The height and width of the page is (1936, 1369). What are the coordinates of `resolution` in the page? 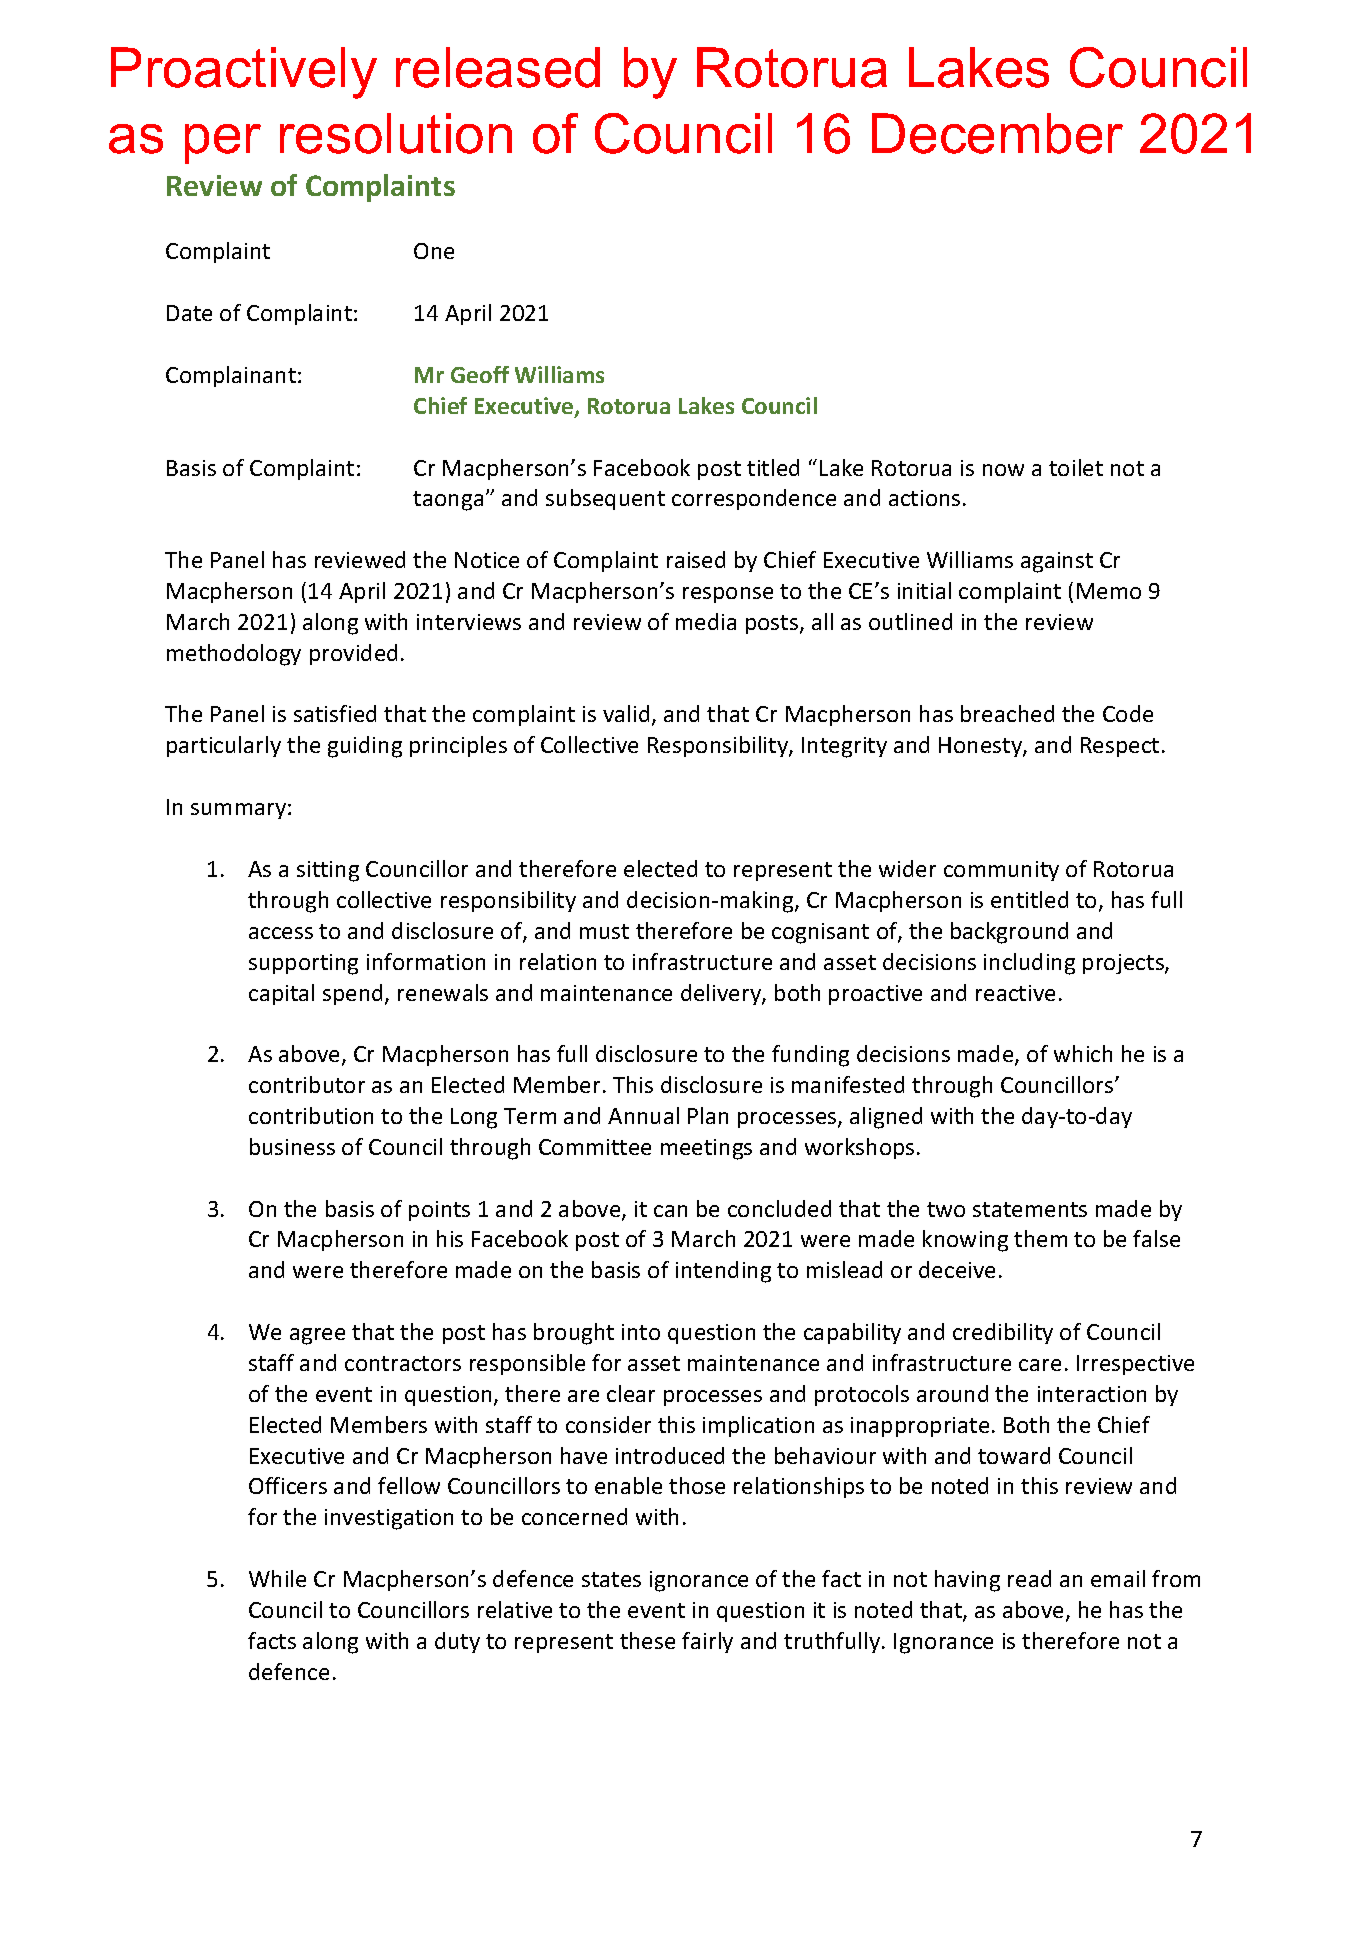 It's located at (396, 133).
